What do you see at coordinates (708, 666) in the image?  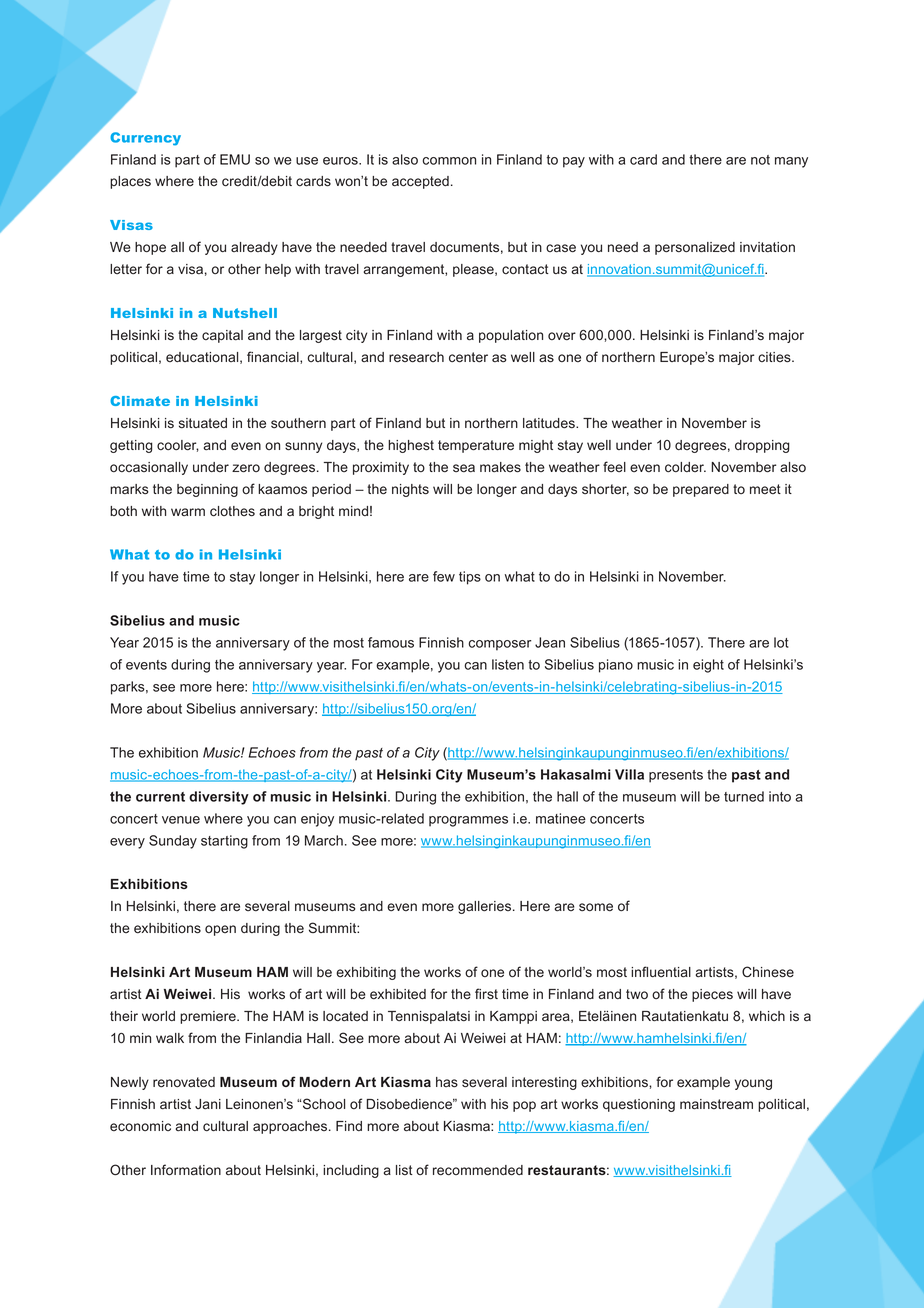 I see `eight` at bounding box center [708, 666].
